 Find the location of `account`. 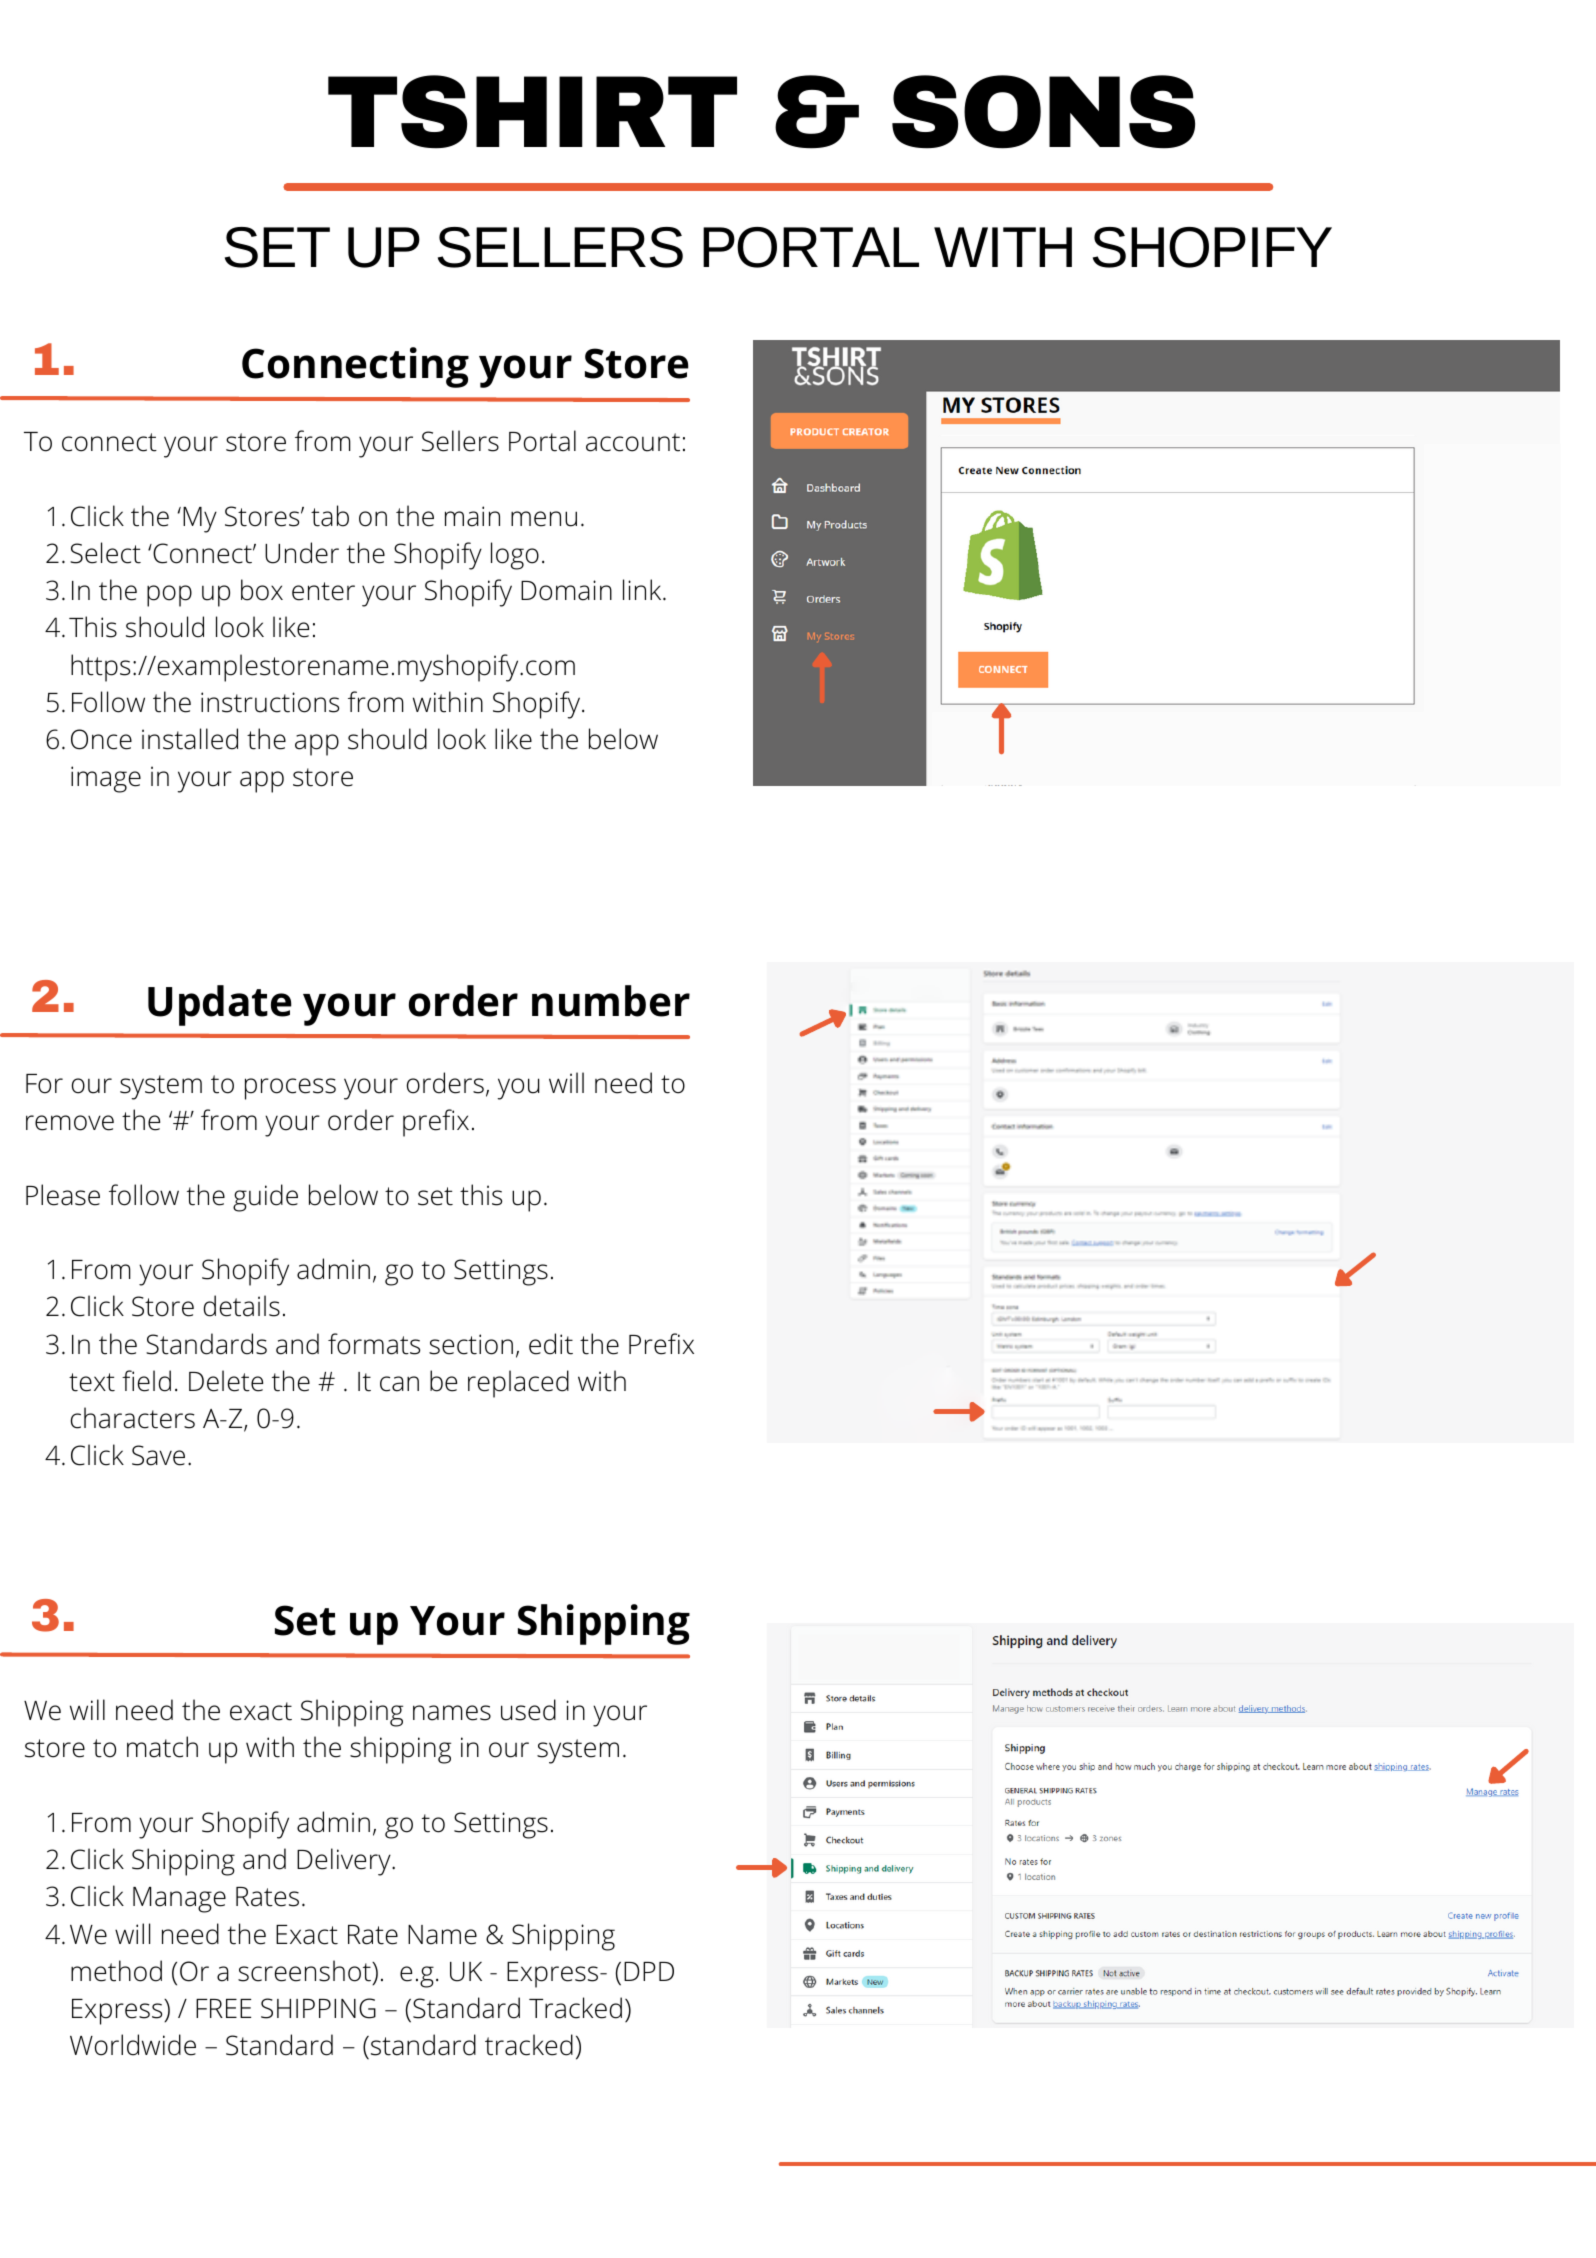

account is located at coordinates (633, 442).
